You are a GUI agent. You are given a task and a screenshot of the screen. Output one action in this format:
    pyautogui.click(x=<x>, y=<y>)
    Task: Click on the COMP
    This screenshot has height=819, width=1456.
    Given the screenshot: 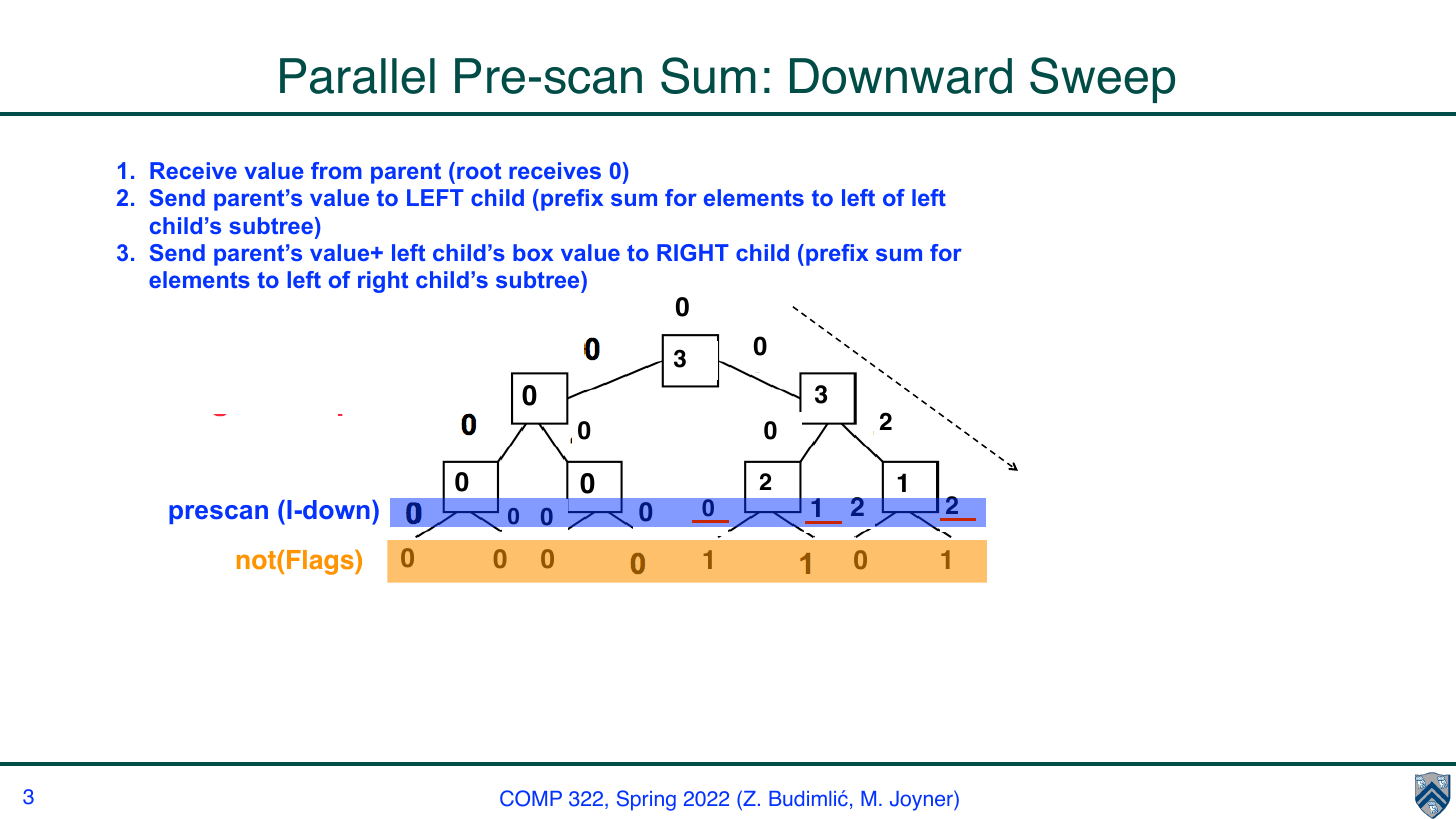 What is the action you would take?
    pyautogui.click(x=531, y=798)
